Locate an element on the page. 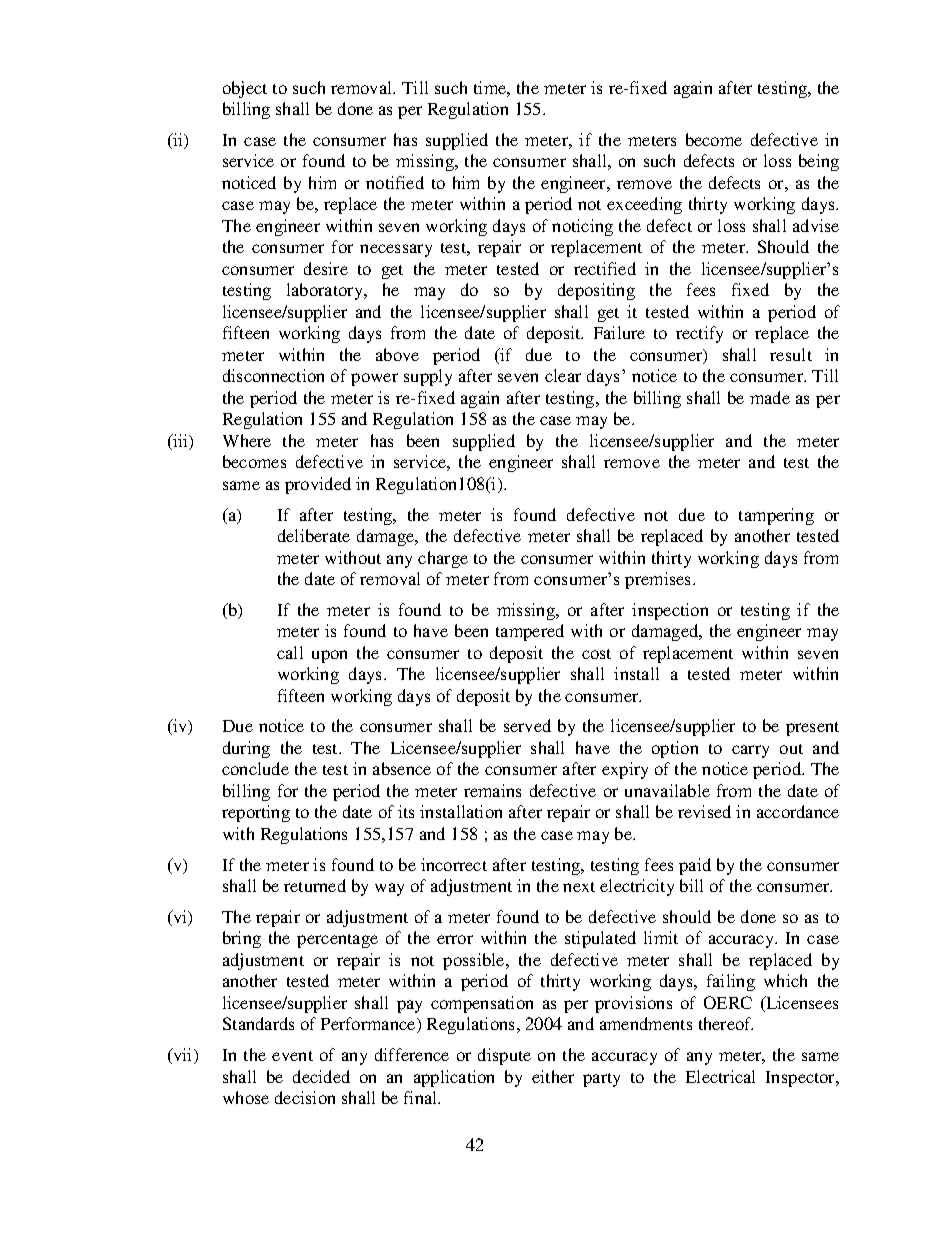 Image resolution: width=952 pixels, height=1233 pixels. tampered is located at coordinates (530, 632).
